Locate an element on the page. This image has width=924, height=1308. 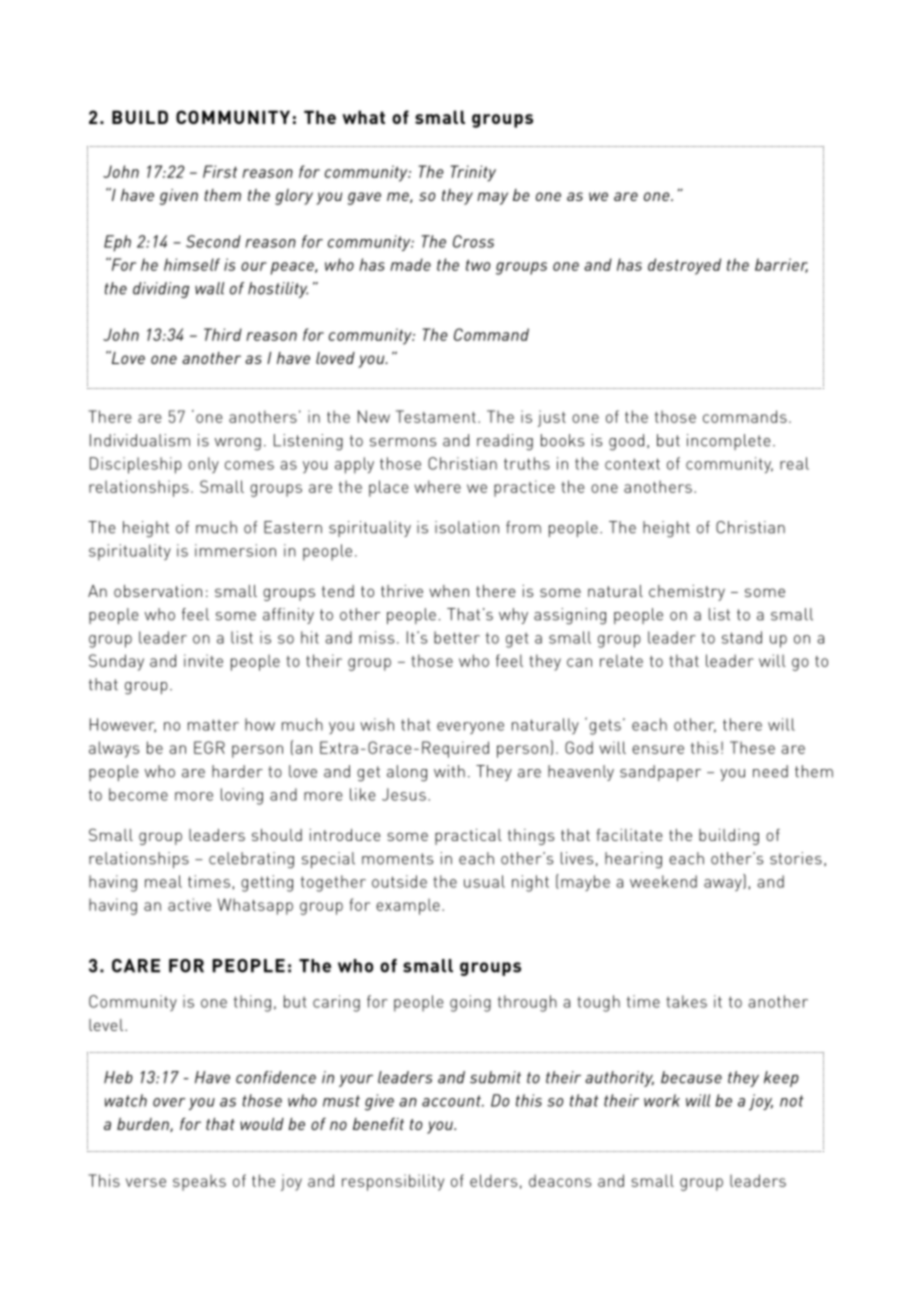
invite is located at coordinates (203, 660).
